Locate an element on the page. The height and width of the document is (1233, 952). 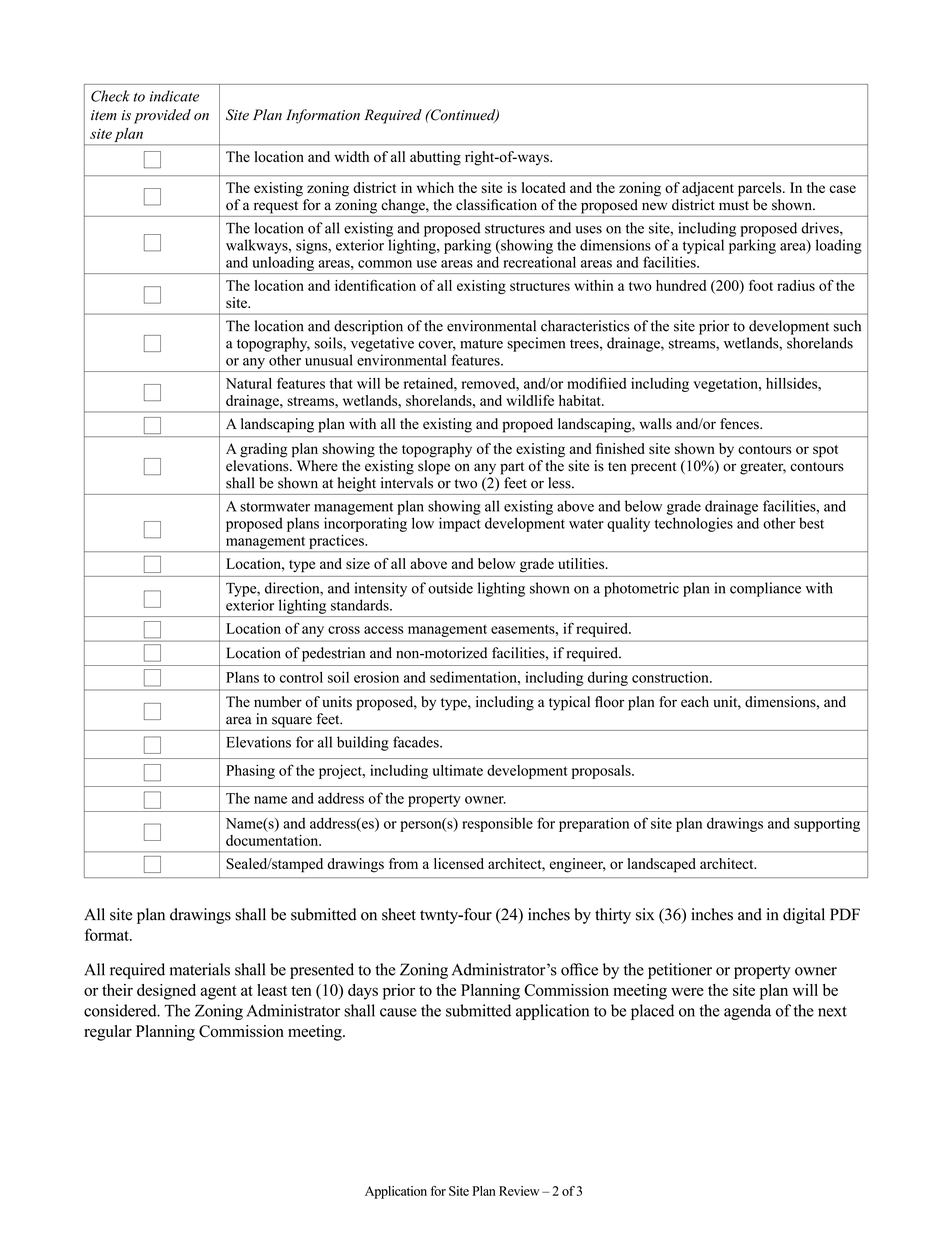
fences is located at coordinates (740, 424).
